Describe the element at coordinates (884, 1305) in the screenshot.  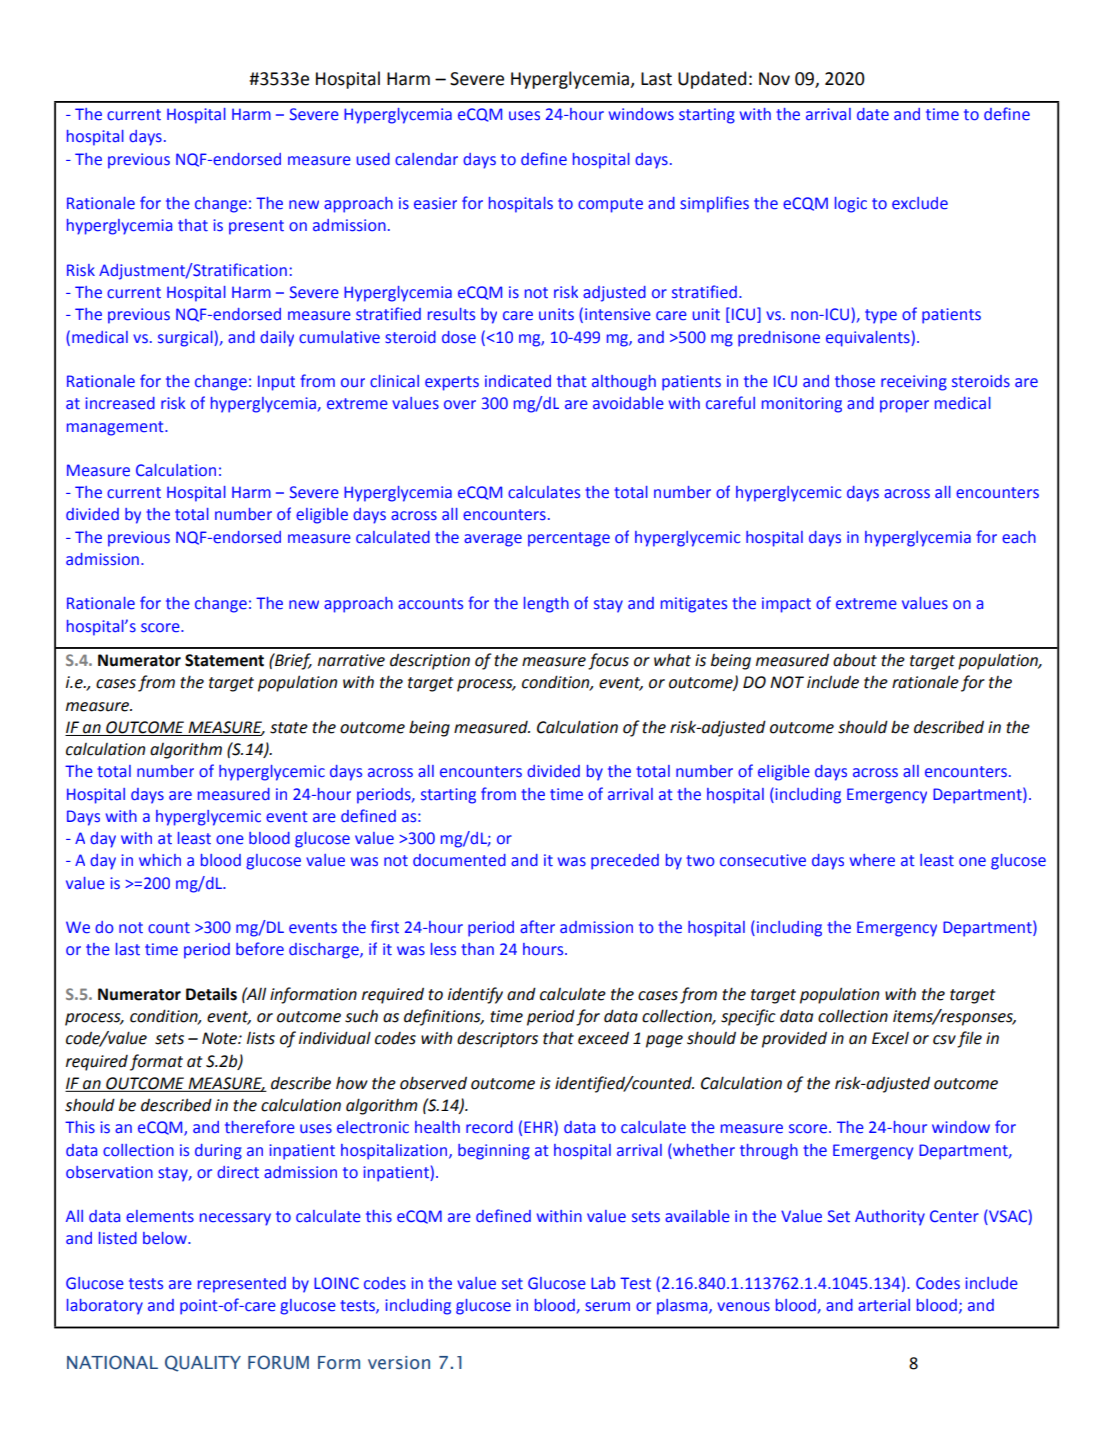
I see `arterial` at that location.
